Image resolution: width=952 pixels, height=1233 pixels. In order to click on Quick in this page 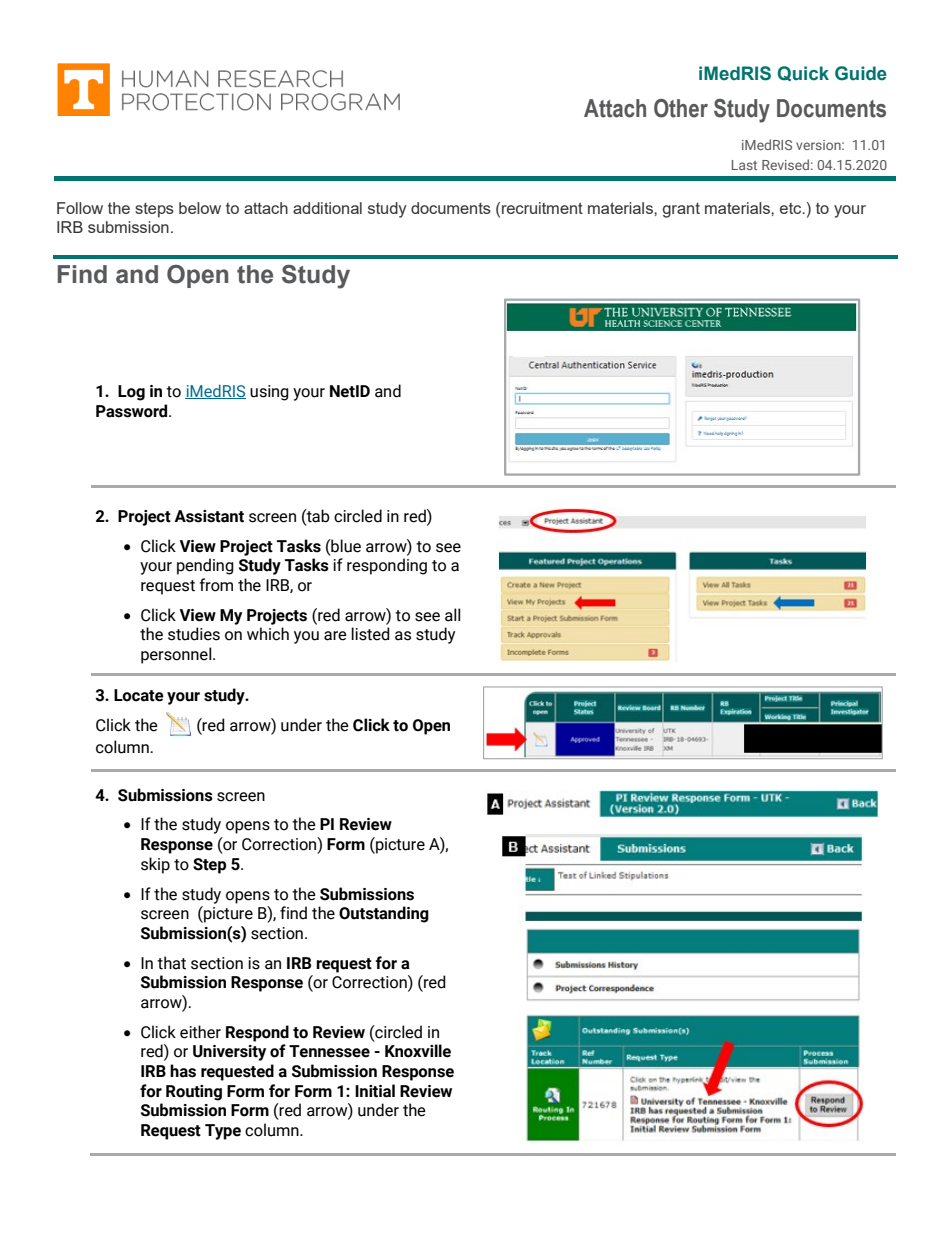, I will do `click(803, 73)`.
